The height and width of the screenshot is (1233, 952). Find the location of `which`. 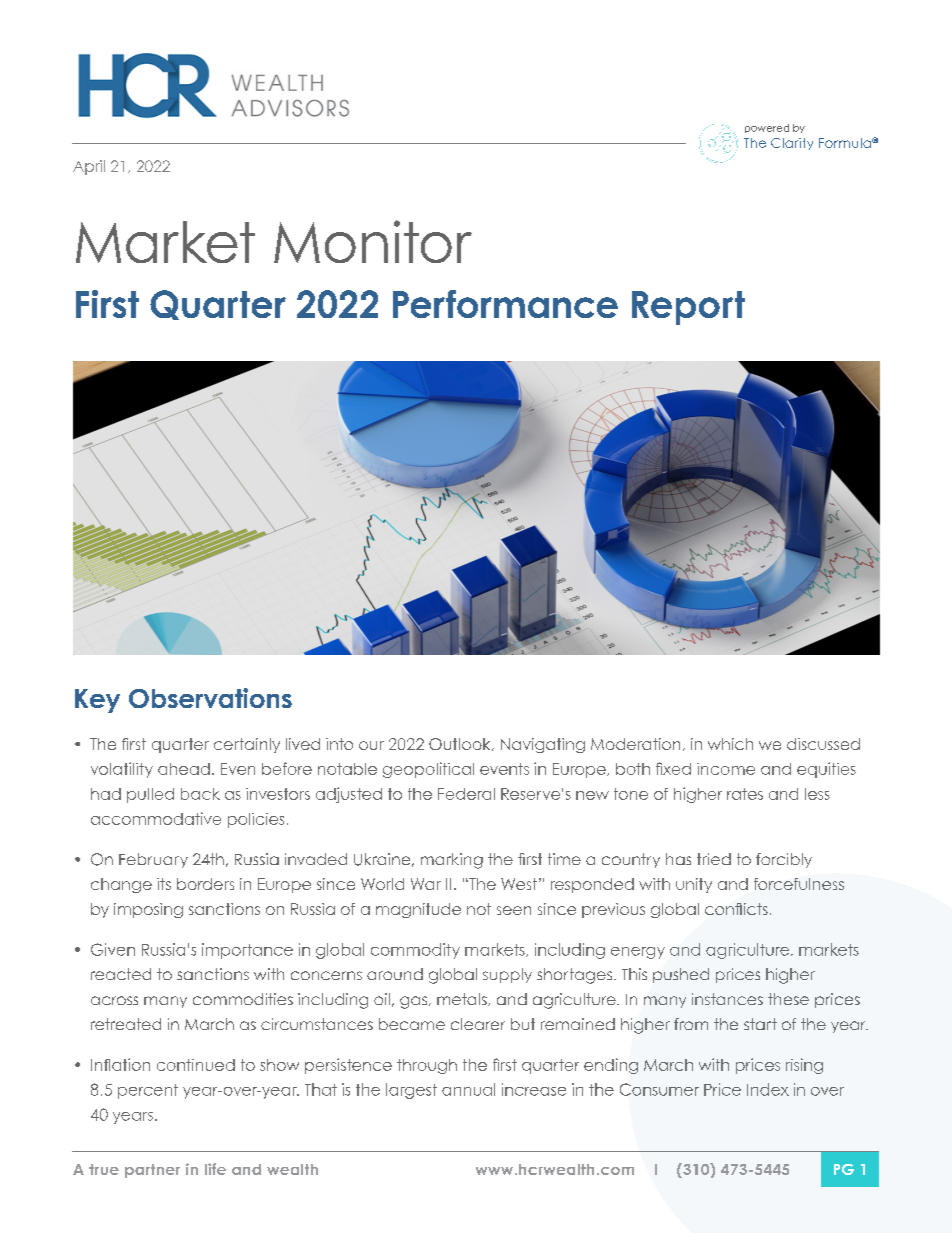

which is located at coordinates (730, 744).
